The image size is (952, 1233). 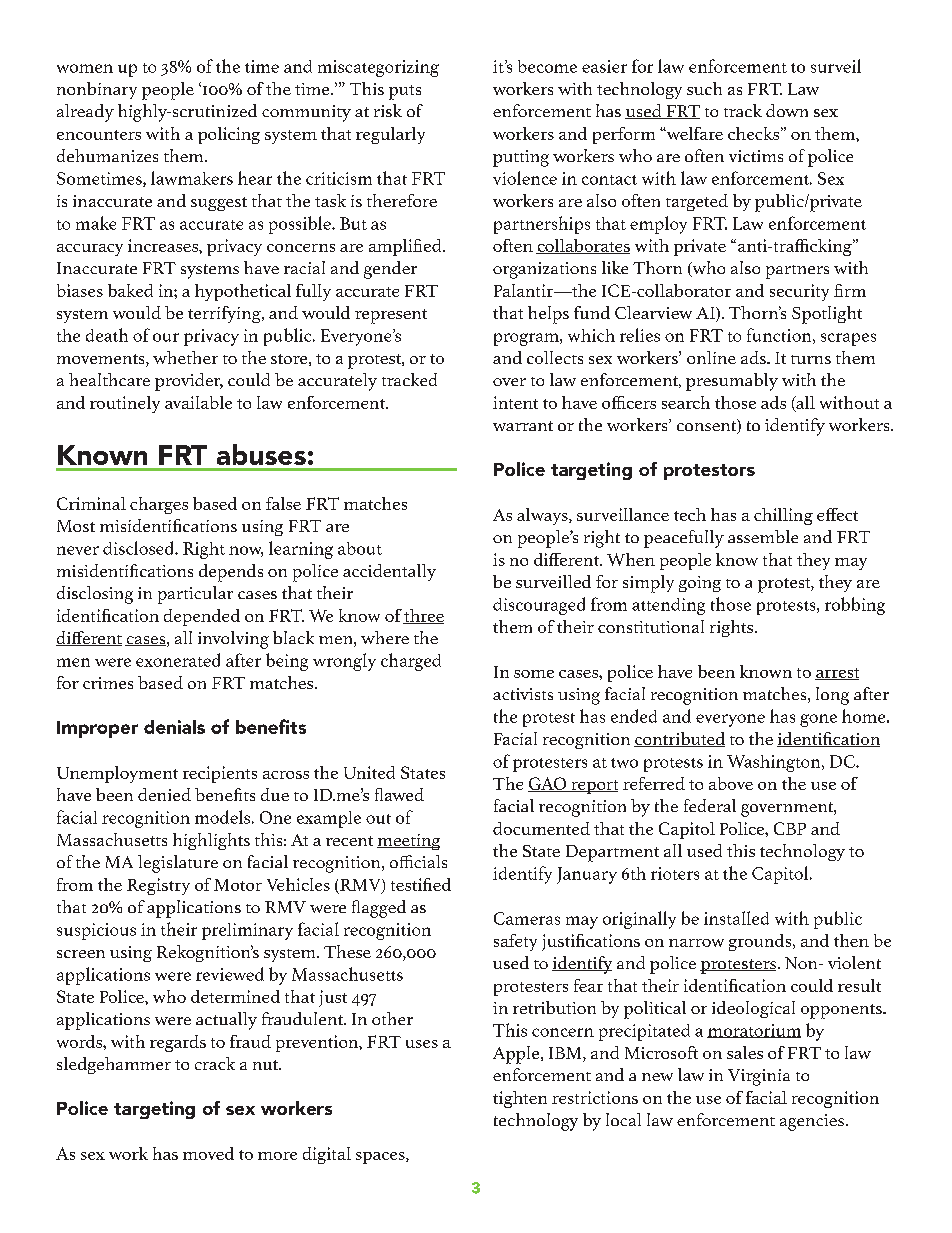 What do you see at coordinates (520, 1099) in the document?
I see `tighten` at bounding box center [520, 1099].
